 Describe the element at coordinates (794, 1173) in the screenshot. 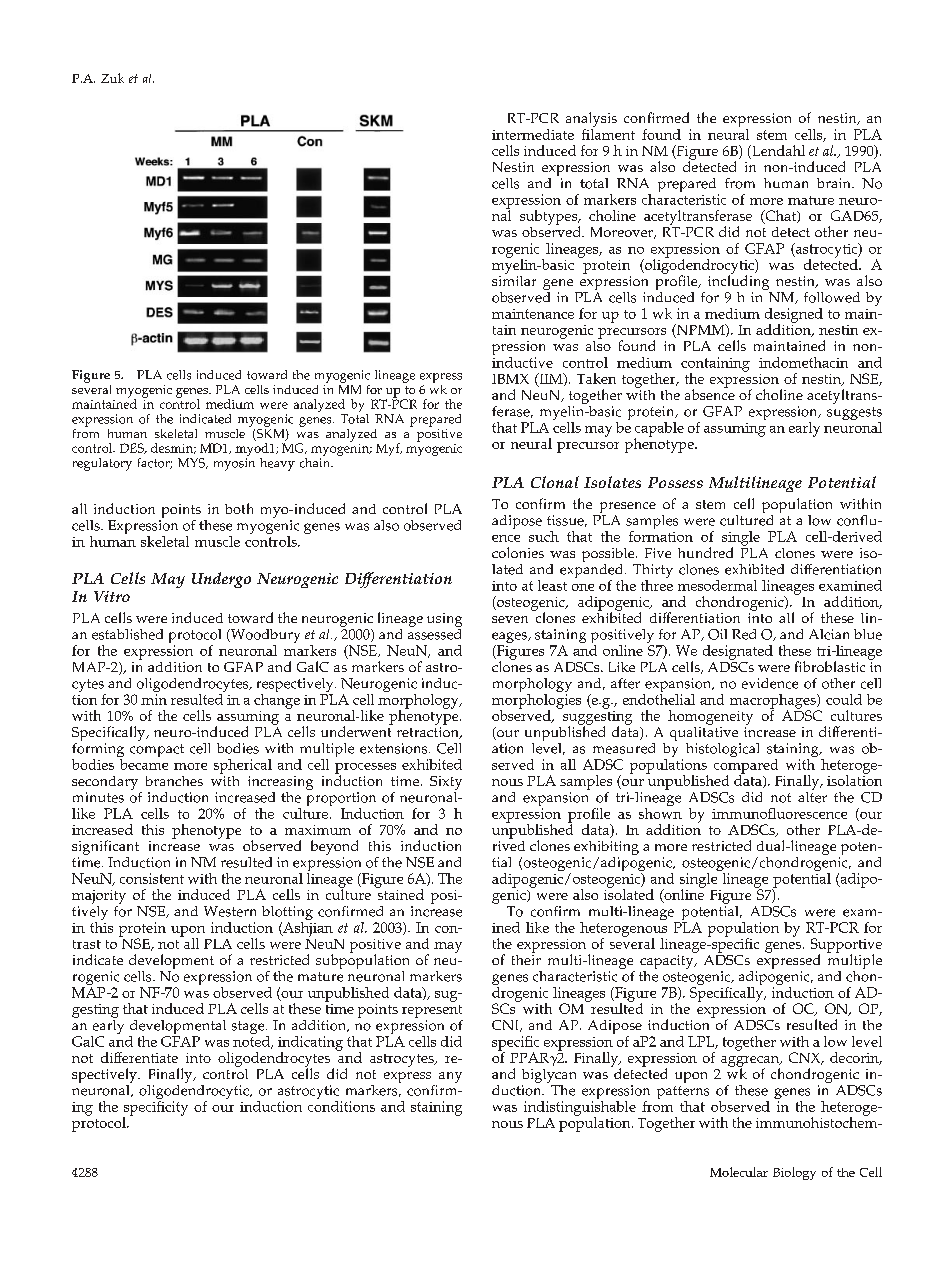

I see `Biology` at that location.
